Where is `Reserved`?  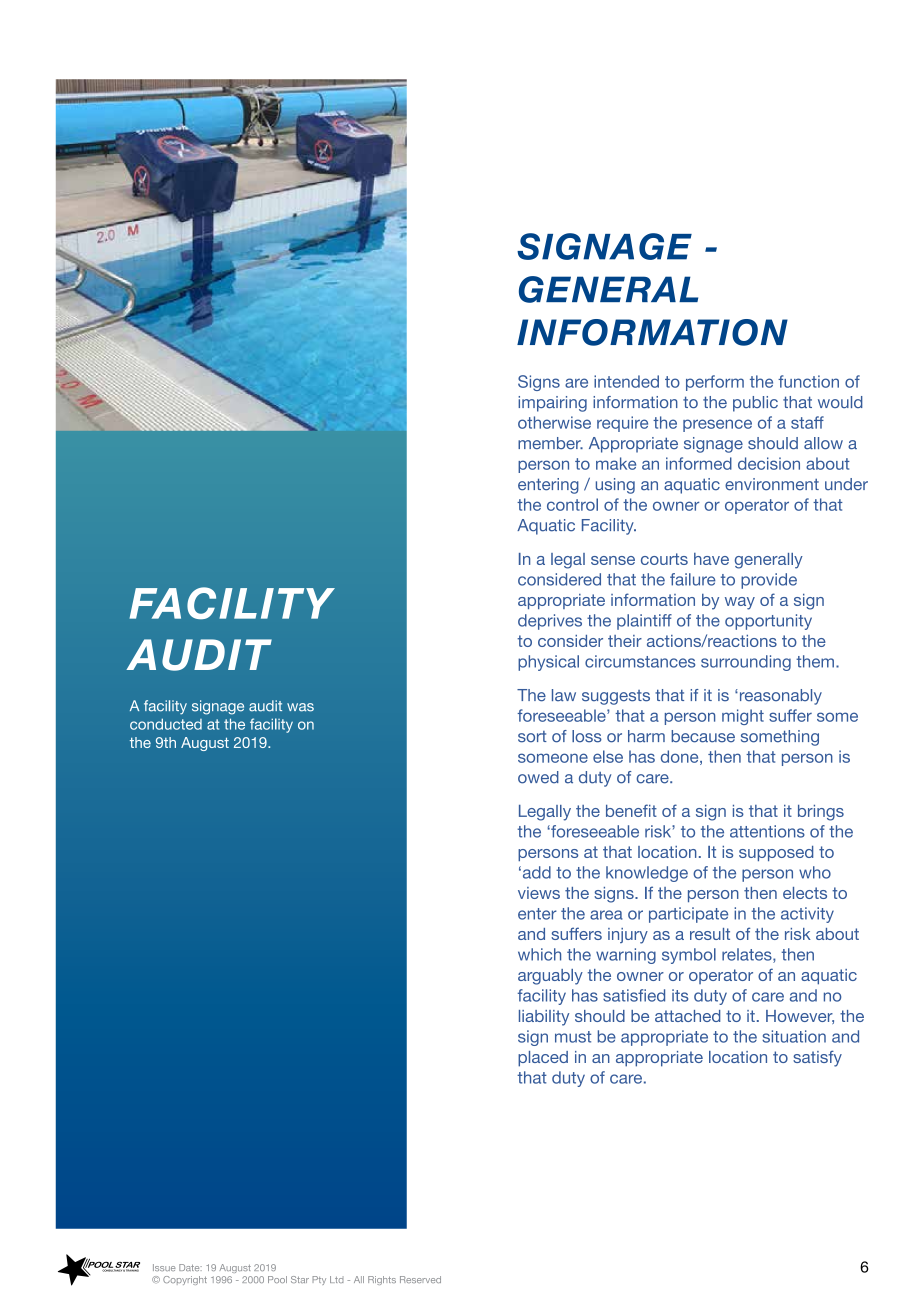 Reserved is located at coordinates (420, 1279).
